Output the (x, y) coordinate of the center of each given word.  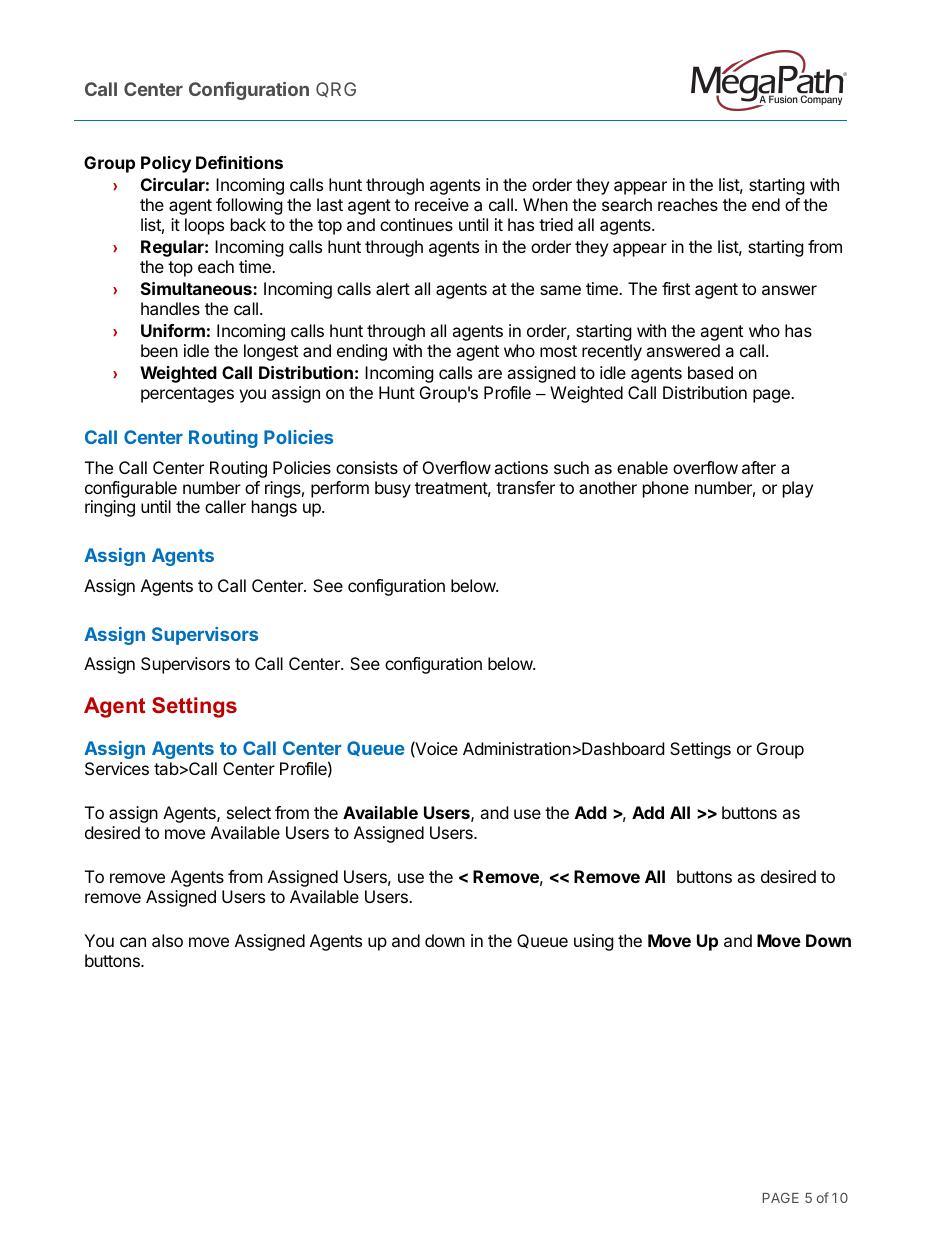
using (594, 942)
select (249, 812)
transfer (525, 487)
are (490, 374)
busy (393, 489)
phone (666, 489)
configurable (131, 489)
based (710, 372)
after (759, 467)
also (167, 940)
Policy (166, 164)
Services (117, 768)
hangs (274, 508)
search (627, 204)
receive (442, 204)
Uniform (173, 330)
